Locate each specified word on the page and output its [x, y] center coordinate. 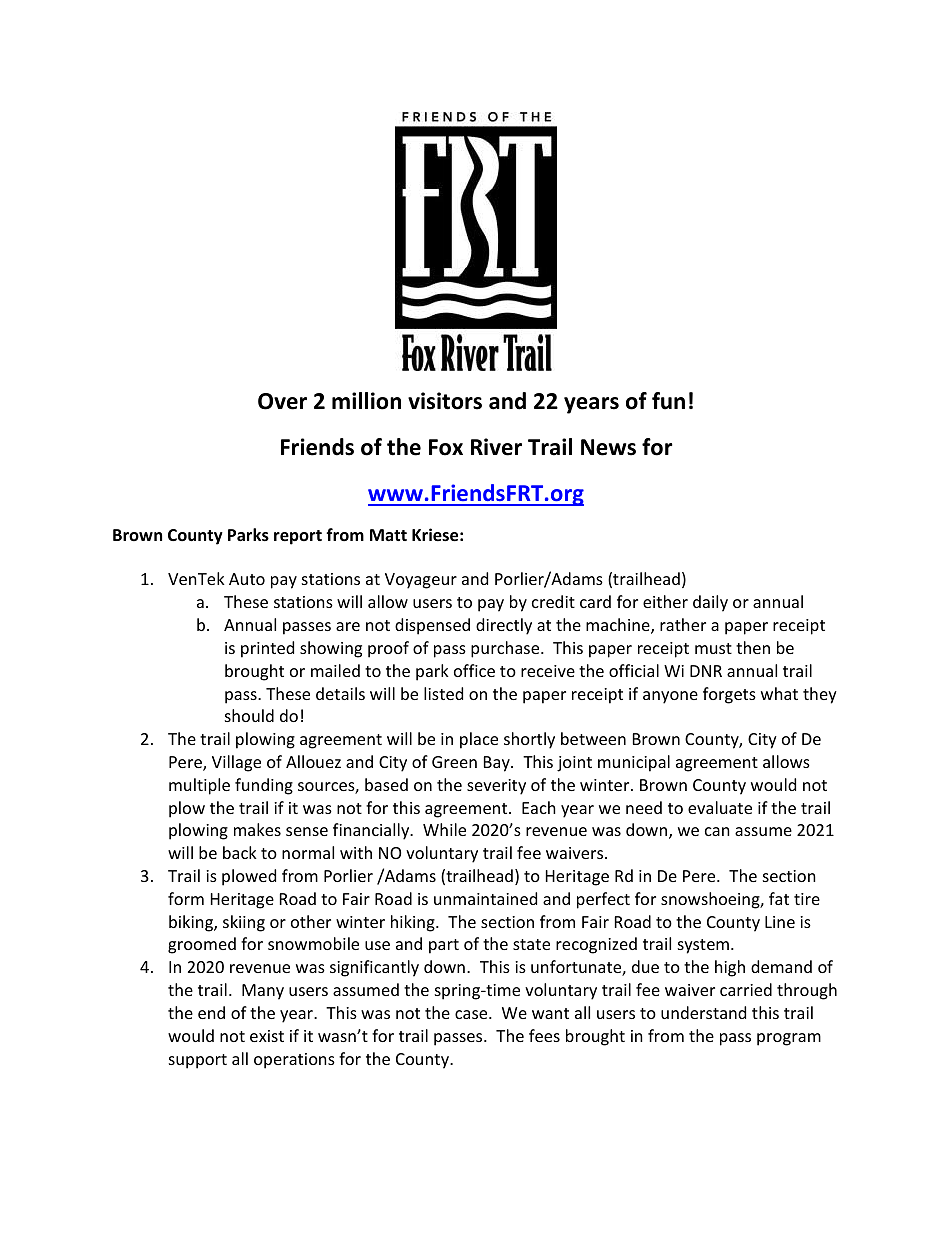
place [479, 740]
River [496, 447]
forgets [729, 695]
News [608, 447]
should [249, 715]
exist [267, 1036]
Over [282, 401]
